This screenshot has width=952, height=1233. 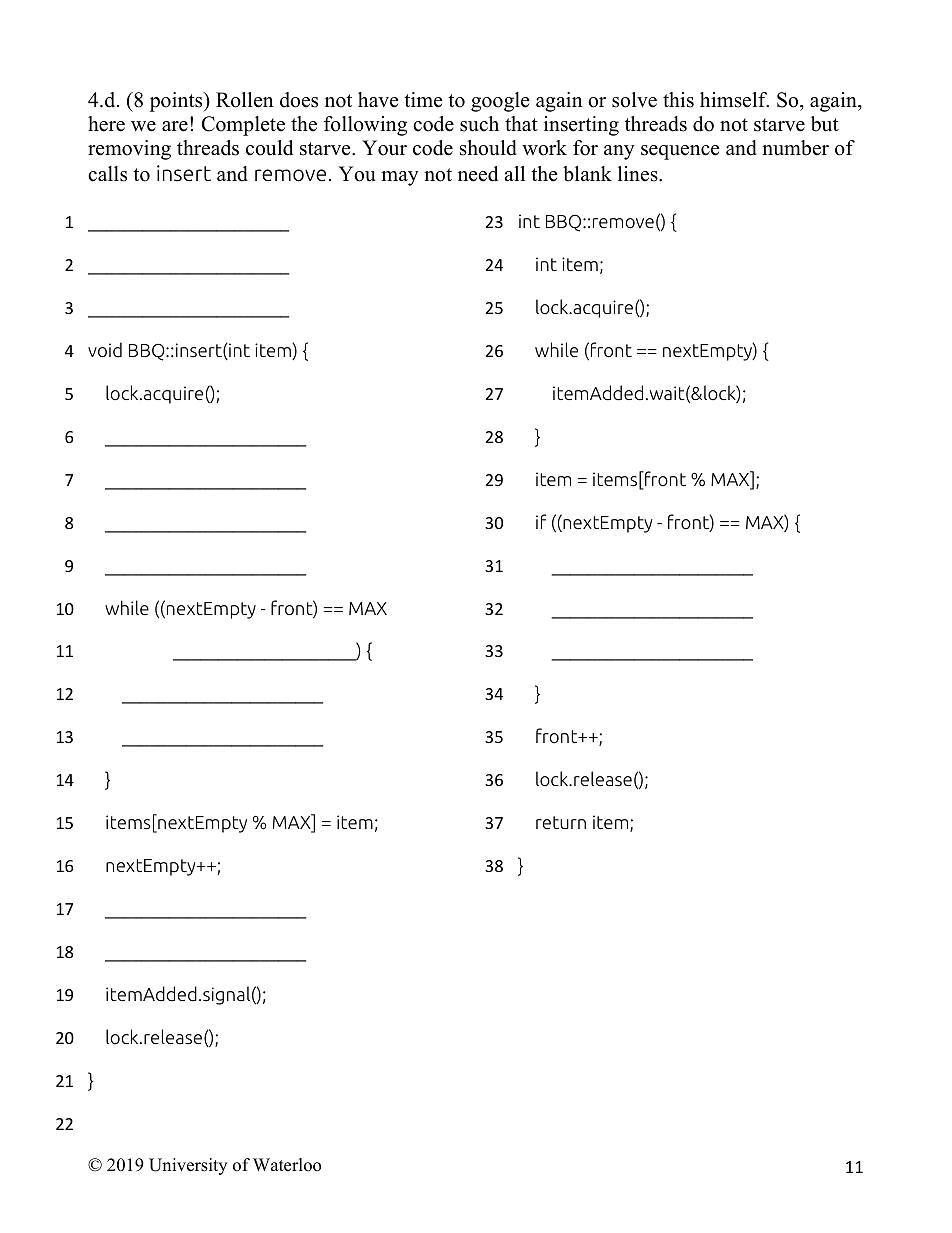 What do you see at coordinates (479, 124) in the screenshot?
I see `such` at bounding box center [479, 124].
